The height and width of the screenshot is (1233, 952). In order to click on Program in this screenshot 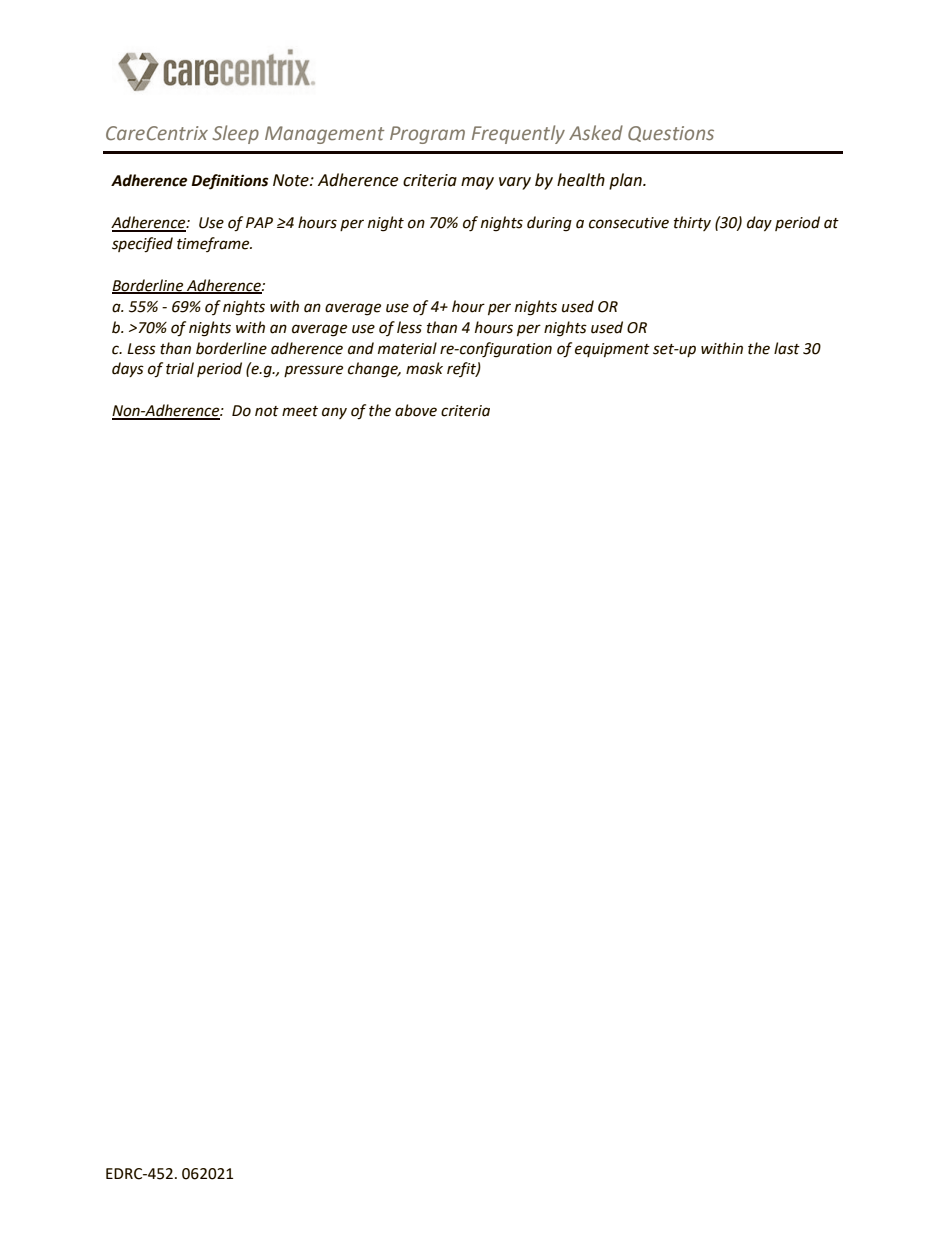, I will do `click(427, 135)`.
